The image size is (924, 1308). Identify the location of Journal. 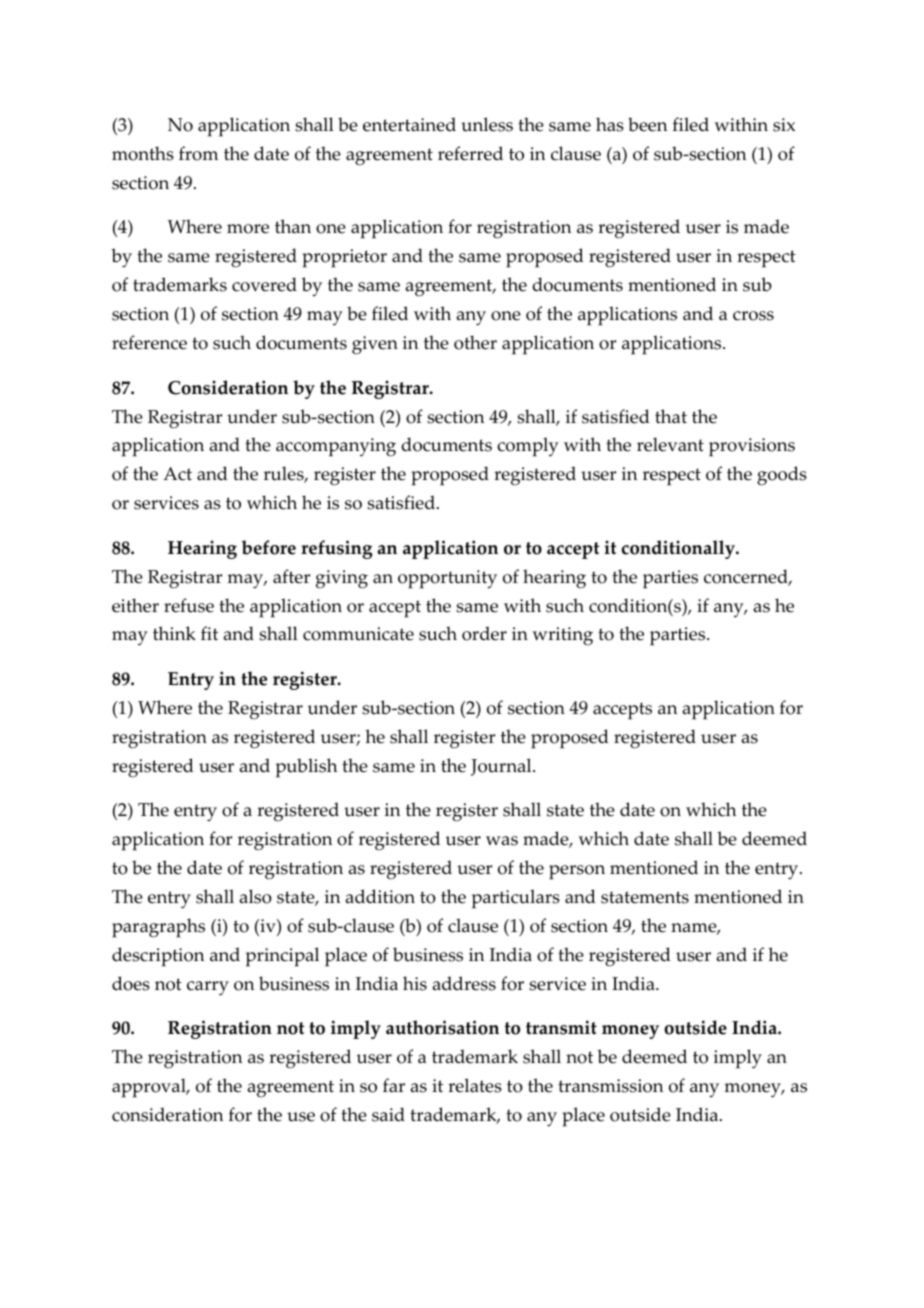
(502, 767).
